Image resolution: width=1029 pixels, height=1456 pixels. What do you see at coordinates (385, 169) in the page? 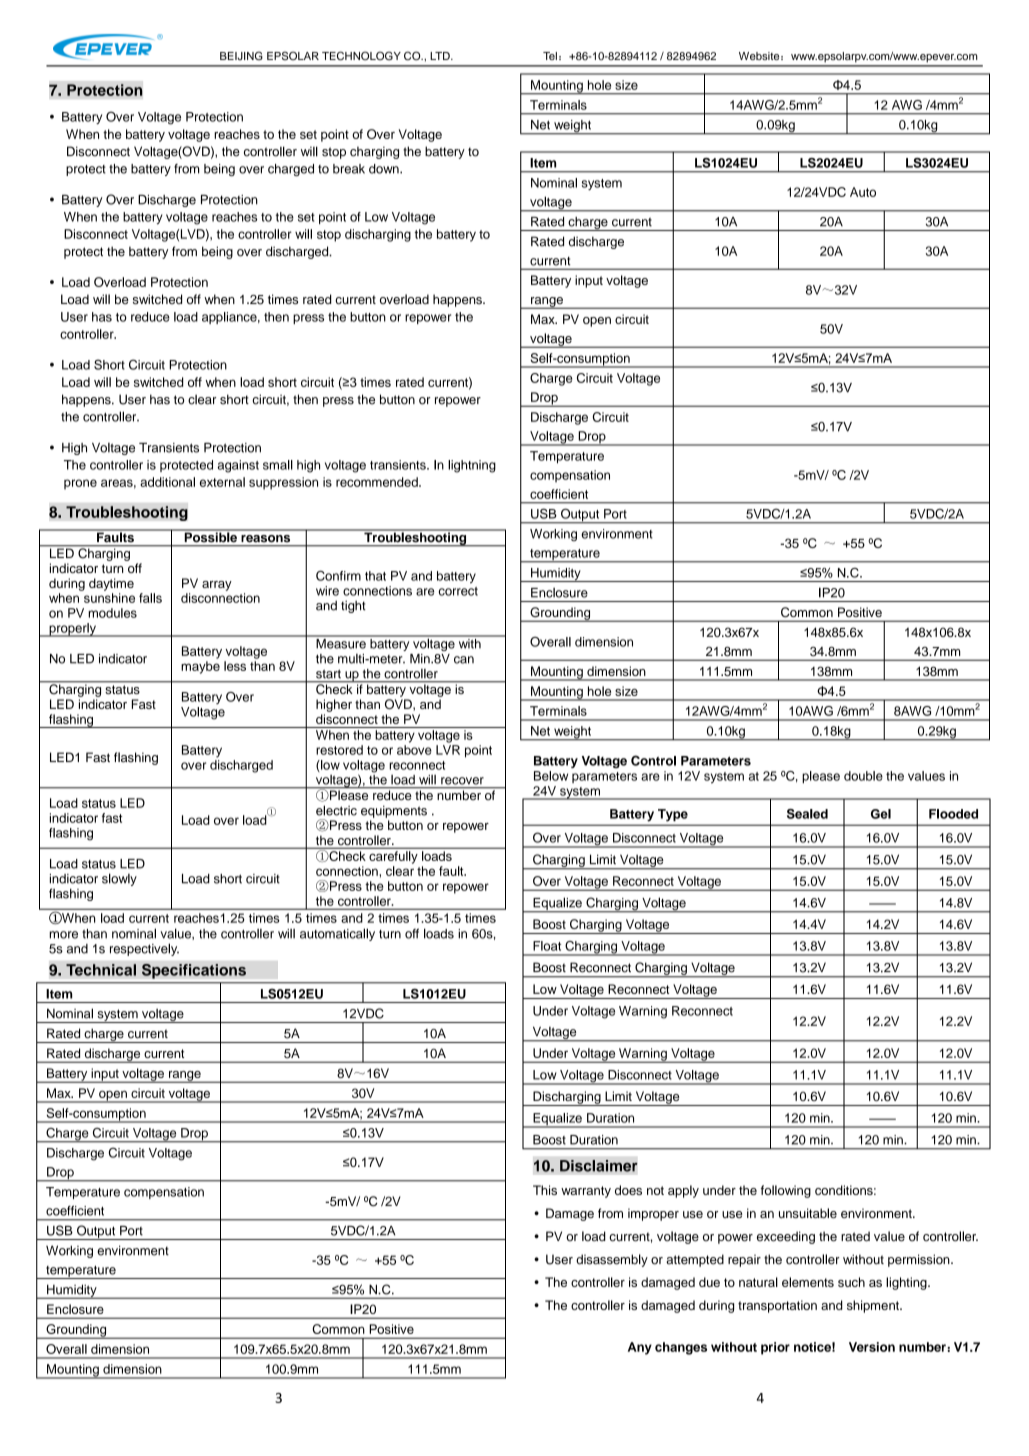
I see `down` at bounding box center [385, 169].
